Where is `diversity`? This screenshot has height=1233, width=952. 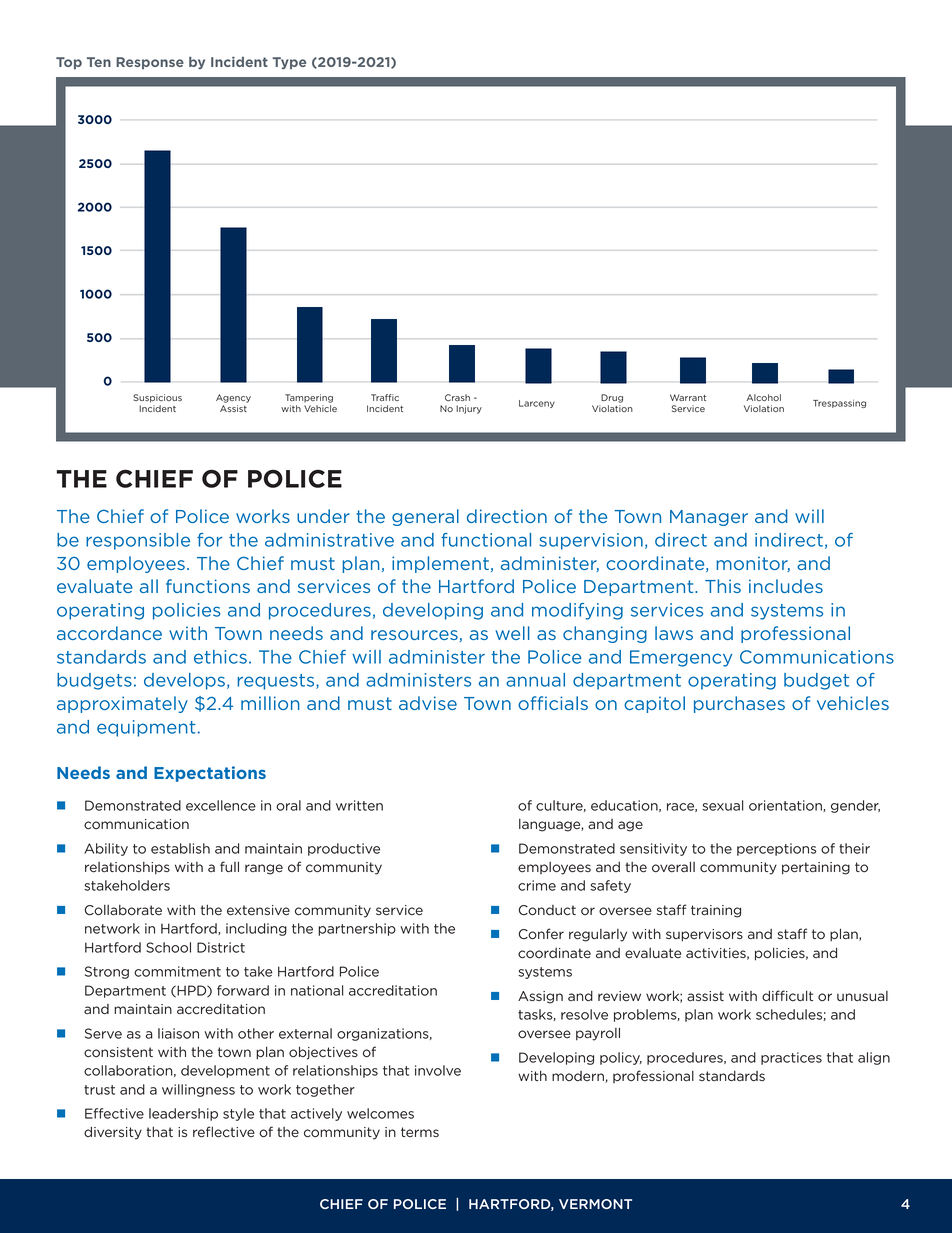 diversity is located at coordinates (113, 1133).
